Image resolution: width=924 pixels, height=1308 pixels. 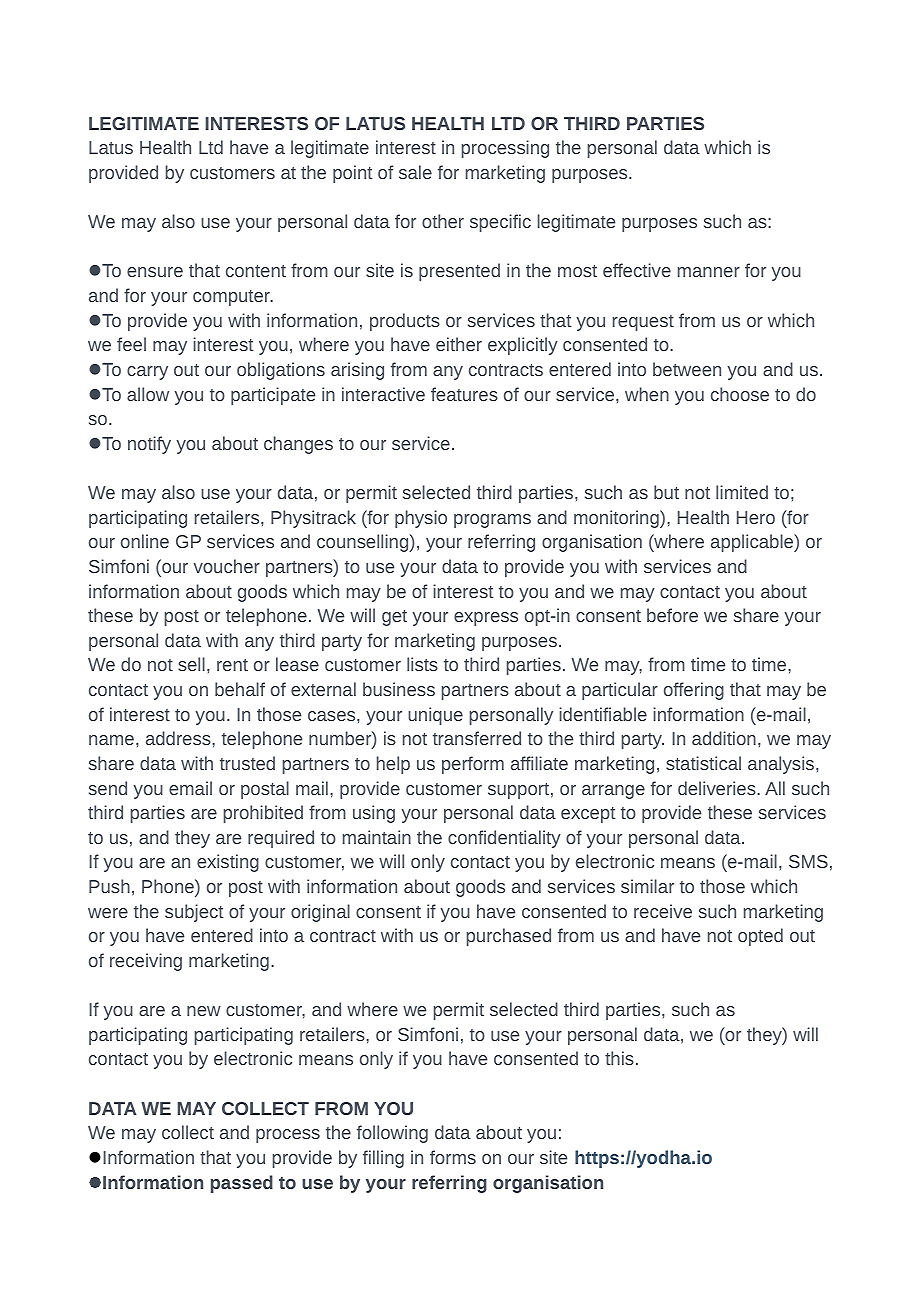 I want to click on opted, so click(x=760, y=937).
